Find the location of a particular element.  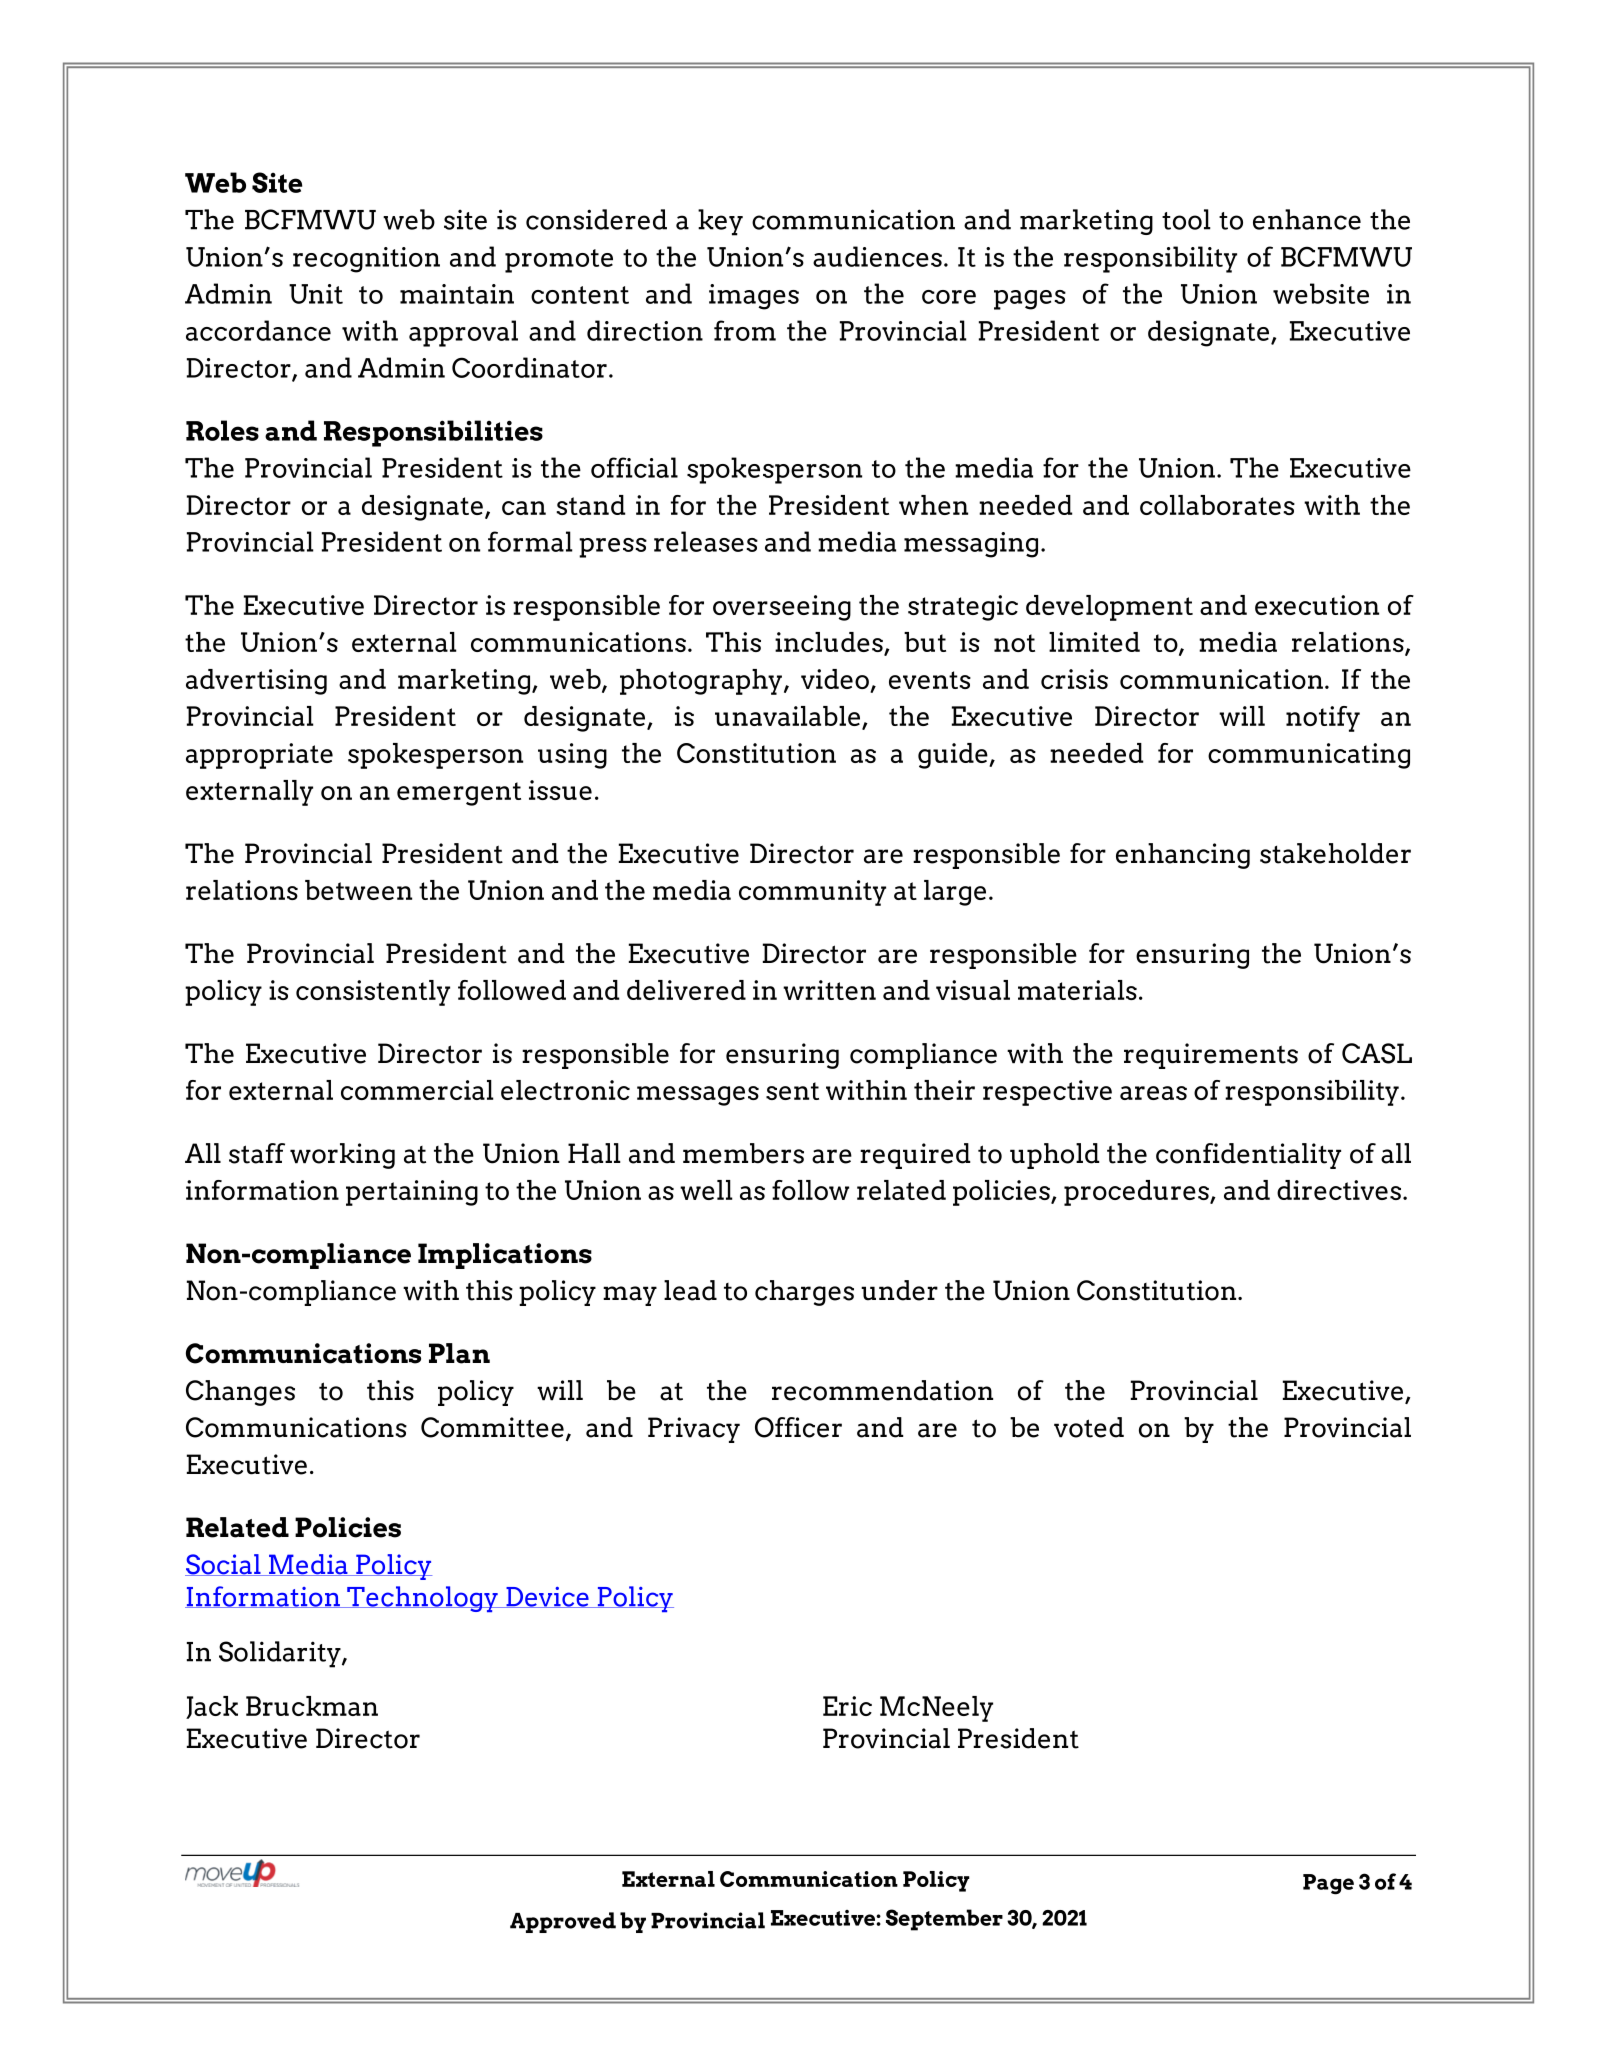

tool is located at coordinates (1186, 219).
